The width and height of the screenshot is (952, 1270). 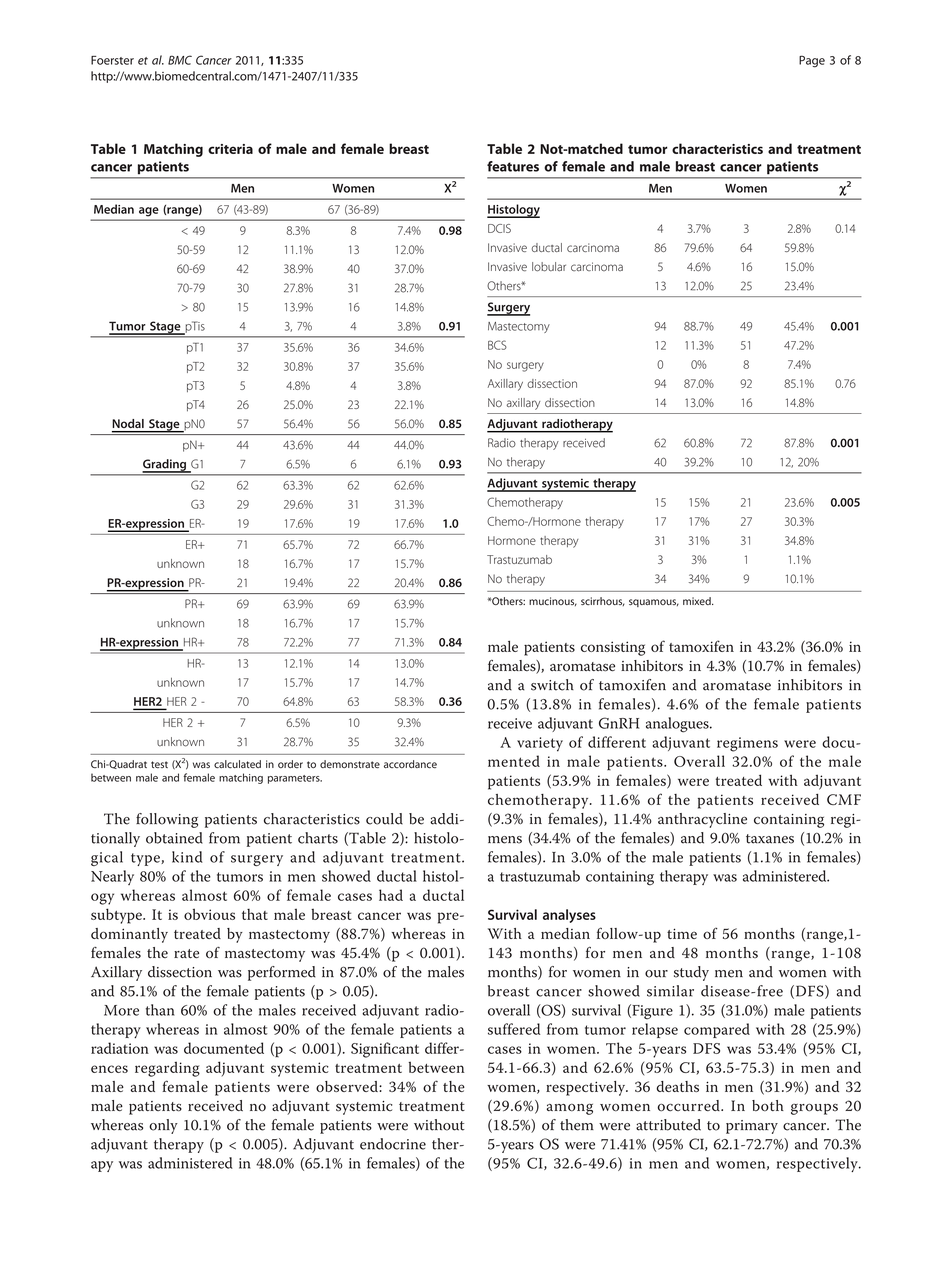 I want to click on BMC, so click(x=180, y=60).
